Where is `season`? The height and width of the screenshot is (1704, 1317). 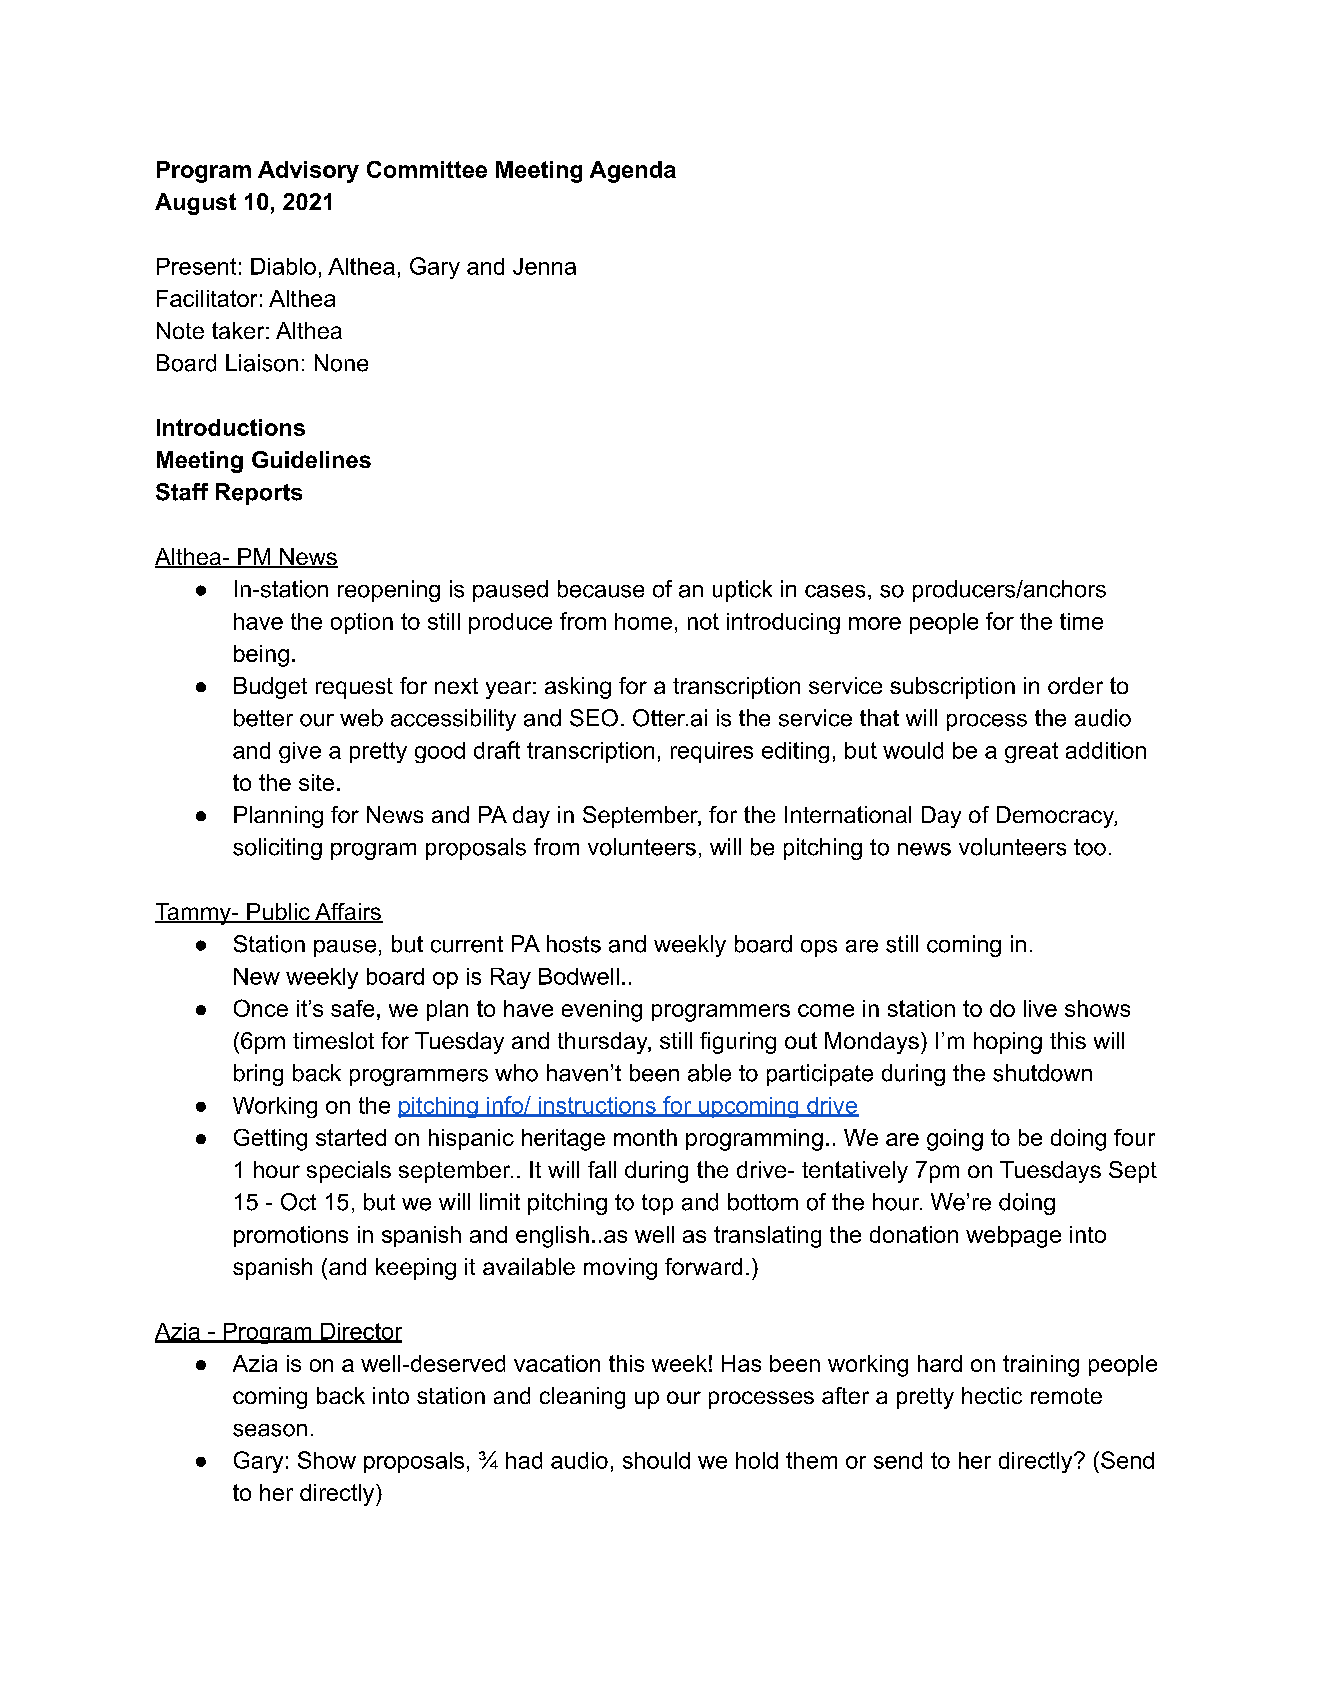
season is located at coordinates (270, 1430).
